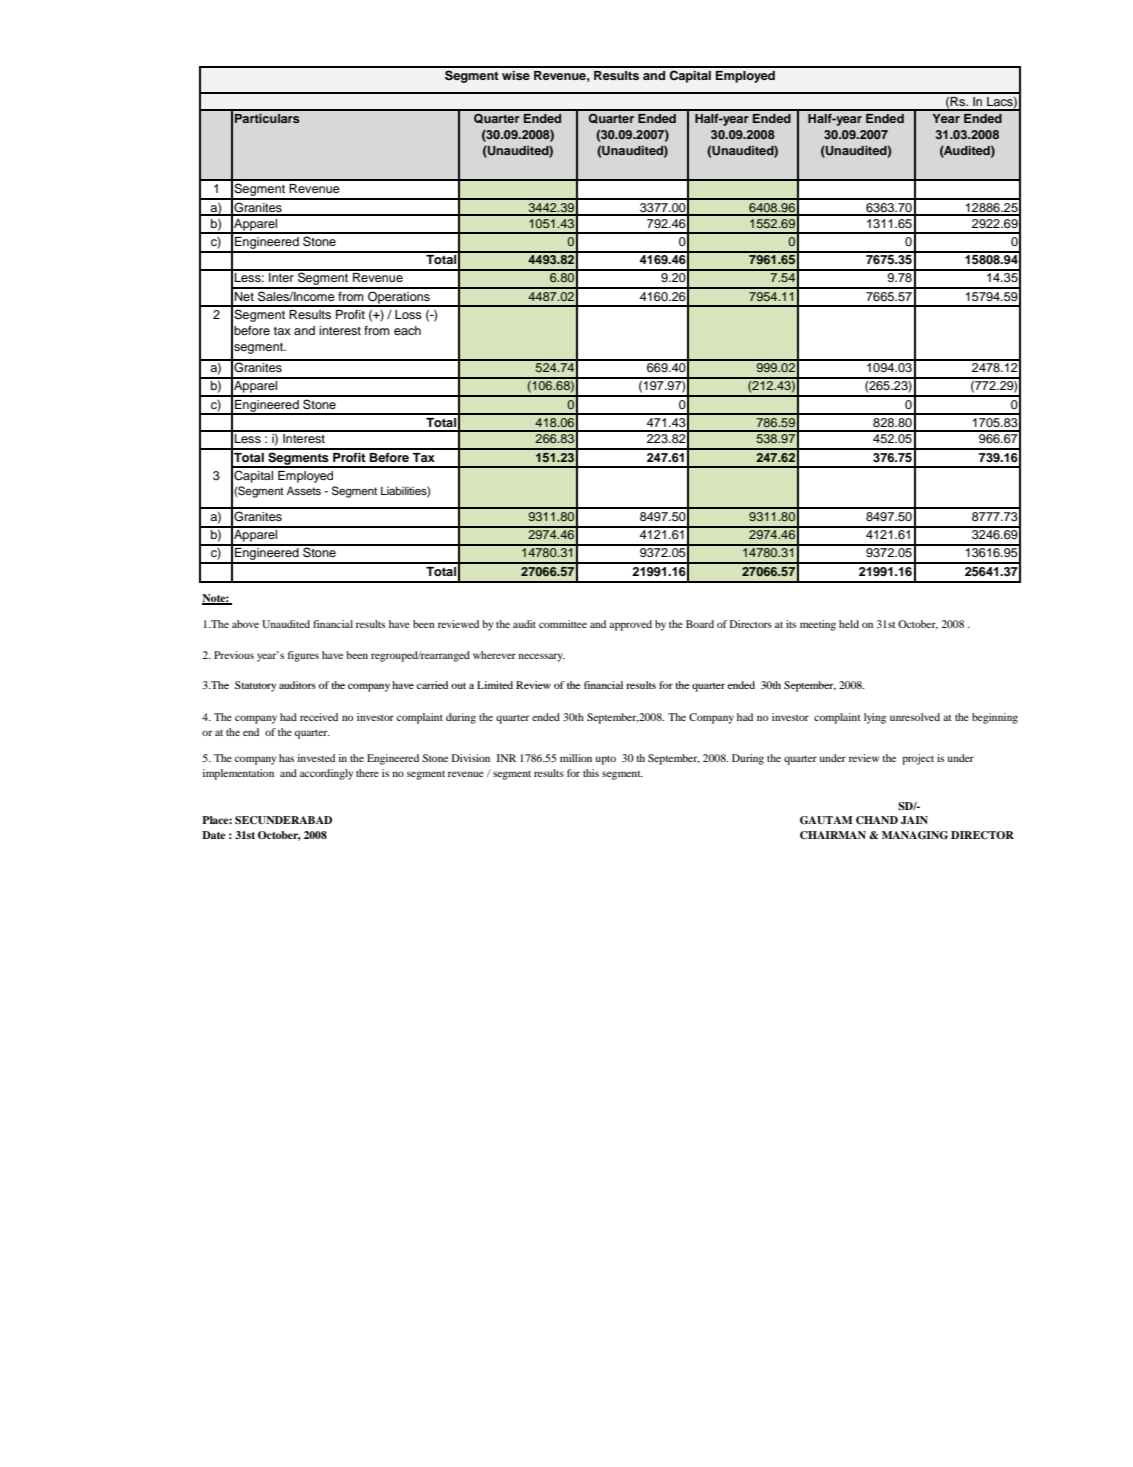  I want to click on meeting, so click(818, 625).
